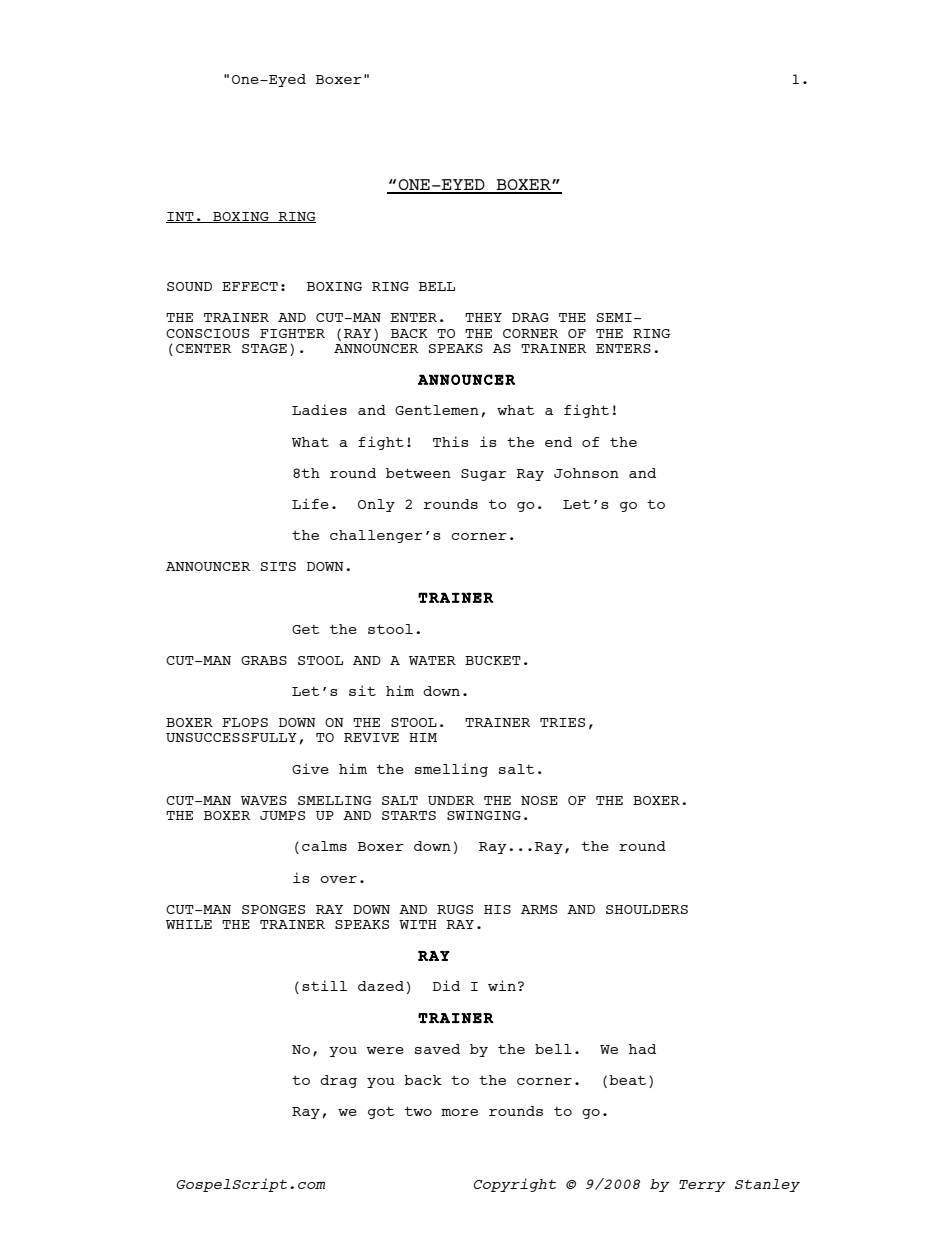 This page has width=952, height=1233. What do you see at coordinates (539, 800) in the page?
I see `NOSE` at bounding box center [539, 800].
